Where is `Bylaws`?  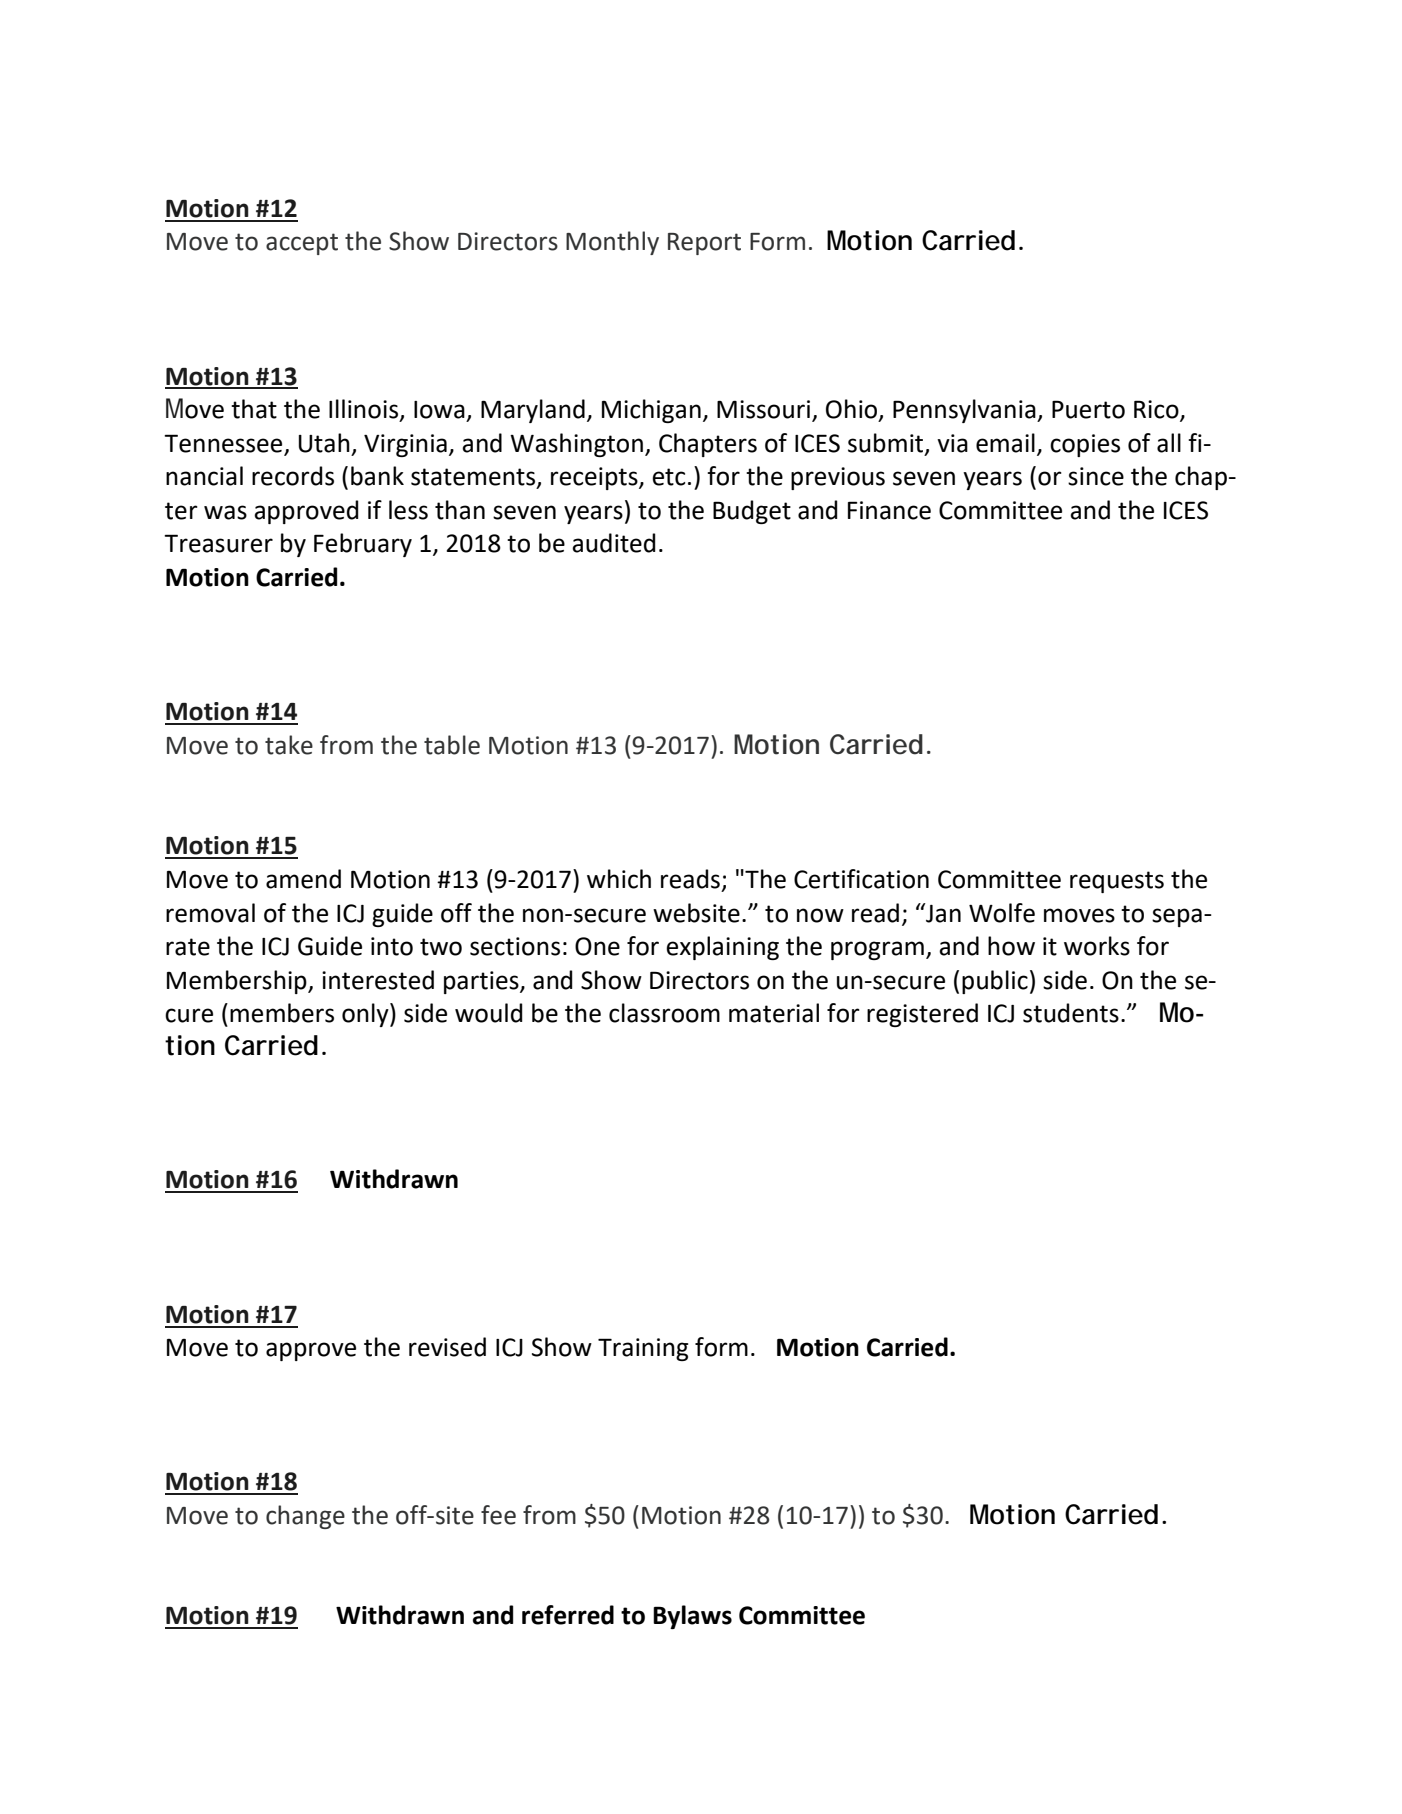 Bylaws is located at coordinates (692, 1617).
